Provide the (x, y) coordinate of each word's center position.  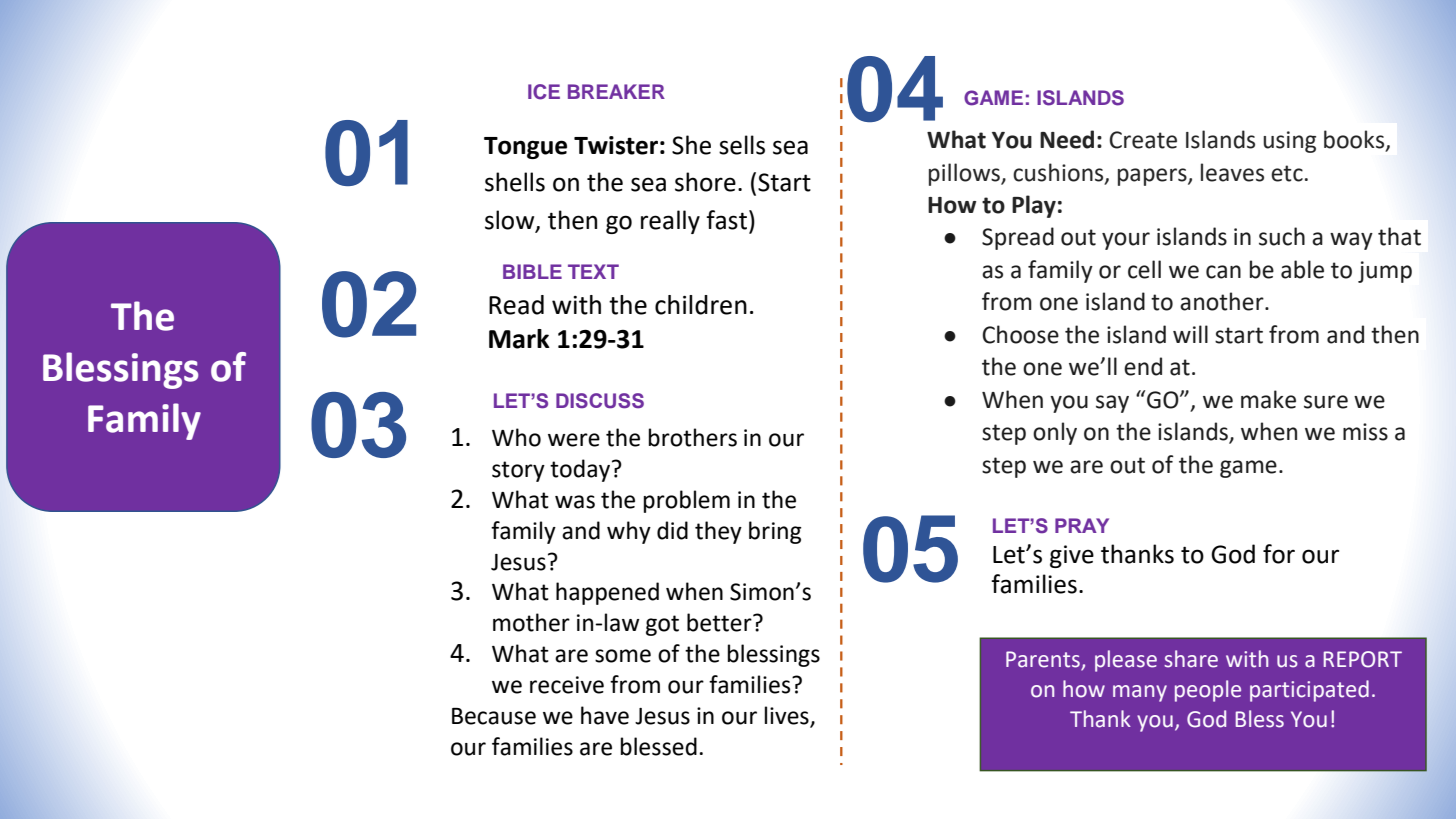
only (1055, 433)
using (1289, 142)
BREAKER (616, 91)
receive (567, 685)
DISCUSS (600, 401)
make (1268, 399)
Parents (1044, 660)
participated (1309, 691)
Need (1067, 139)
